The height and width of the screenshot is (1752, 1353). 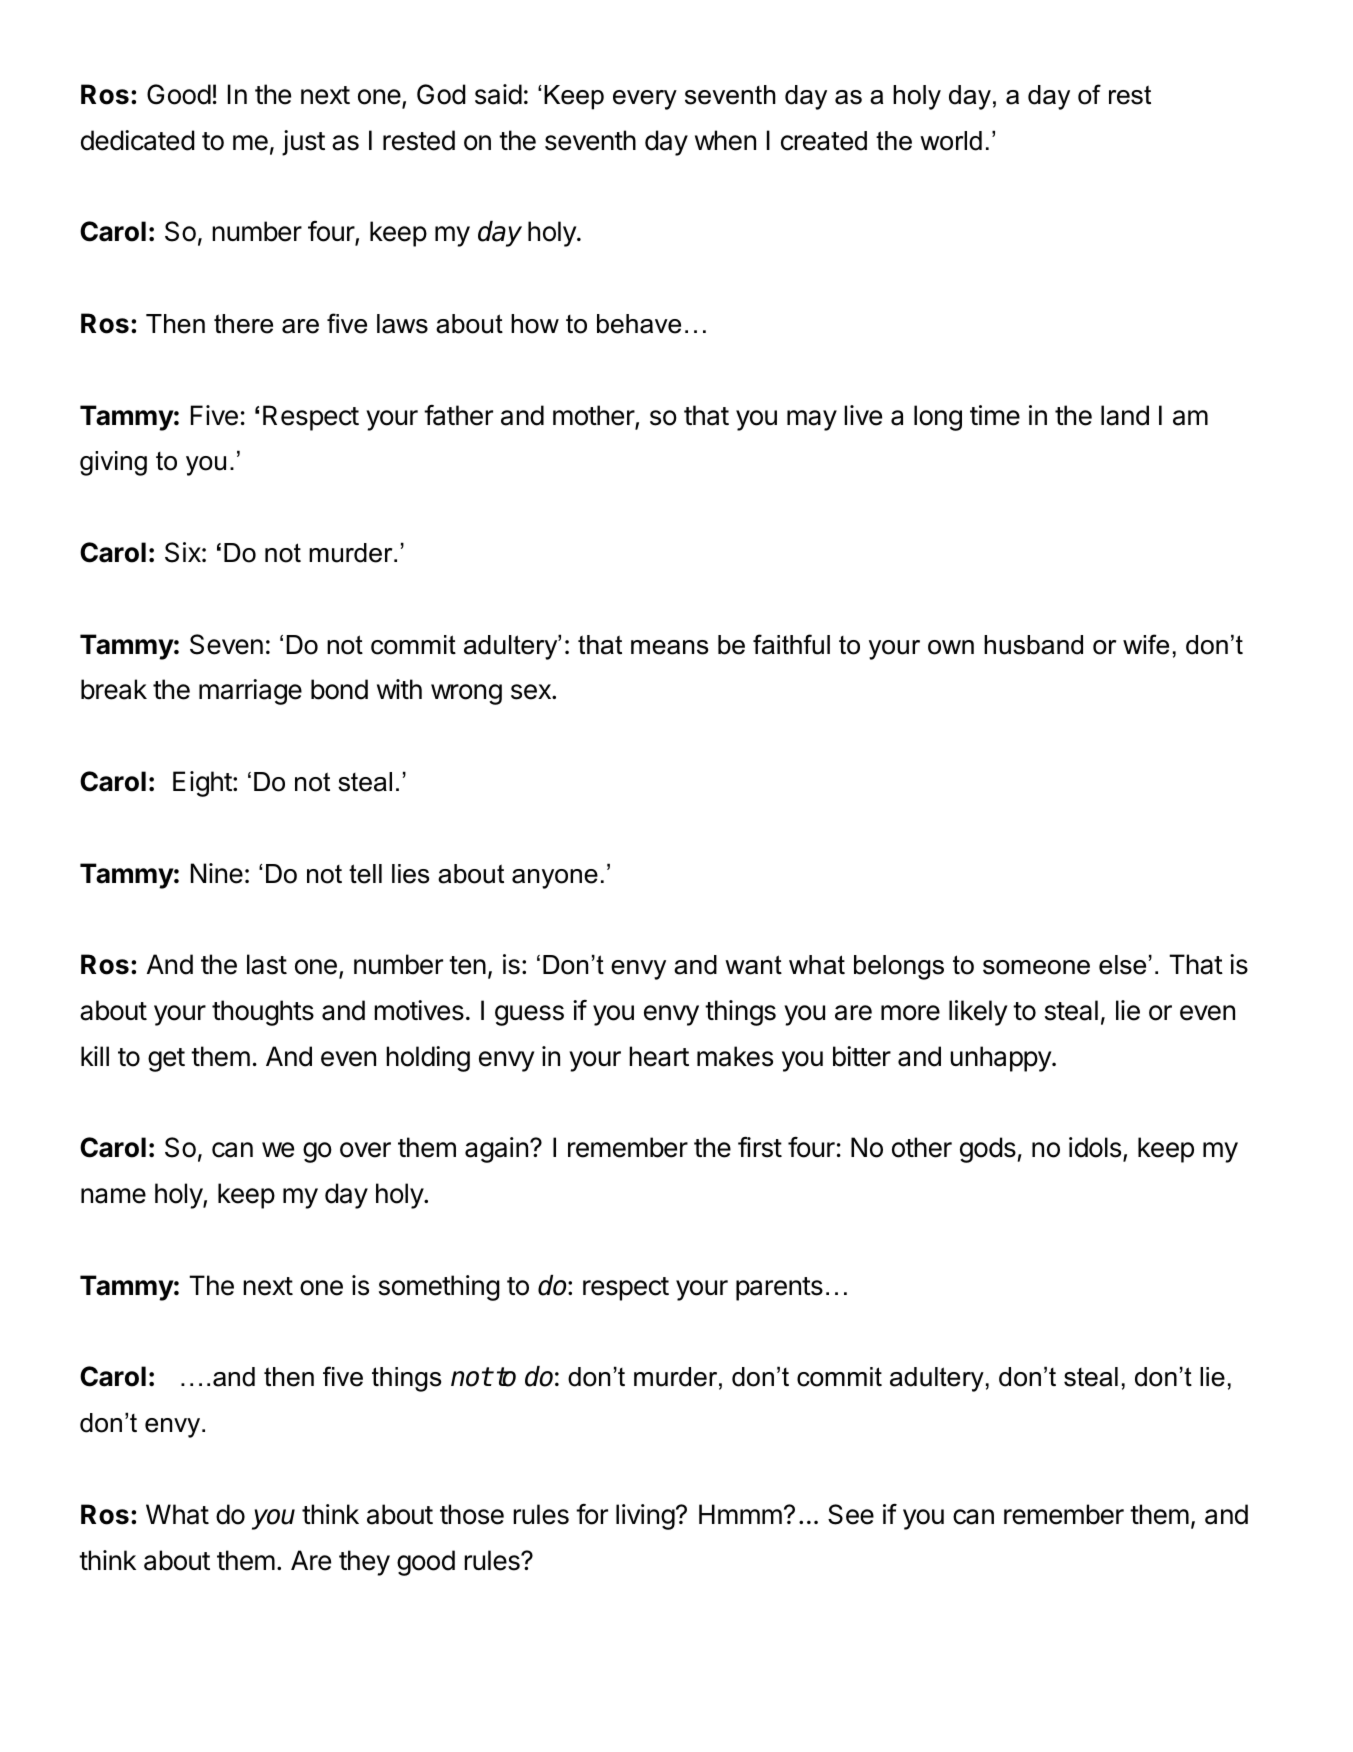 What do you see at coordinates (555, 879) in the screenshot?
I see `anyone` at bounding box center [555, 879].
